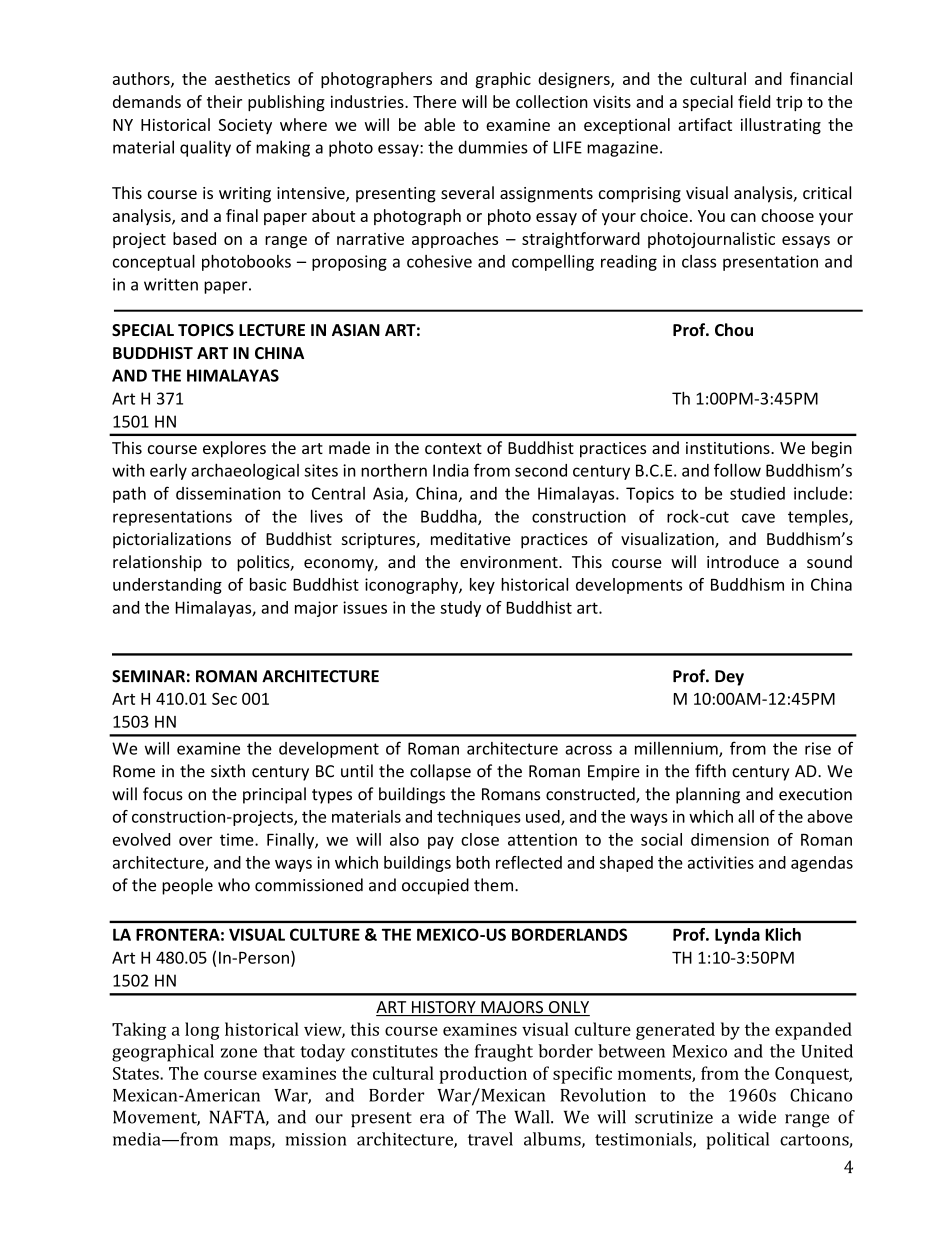 This page has height=1233, width=952. I want to click on travel, so click(490, 1139).
